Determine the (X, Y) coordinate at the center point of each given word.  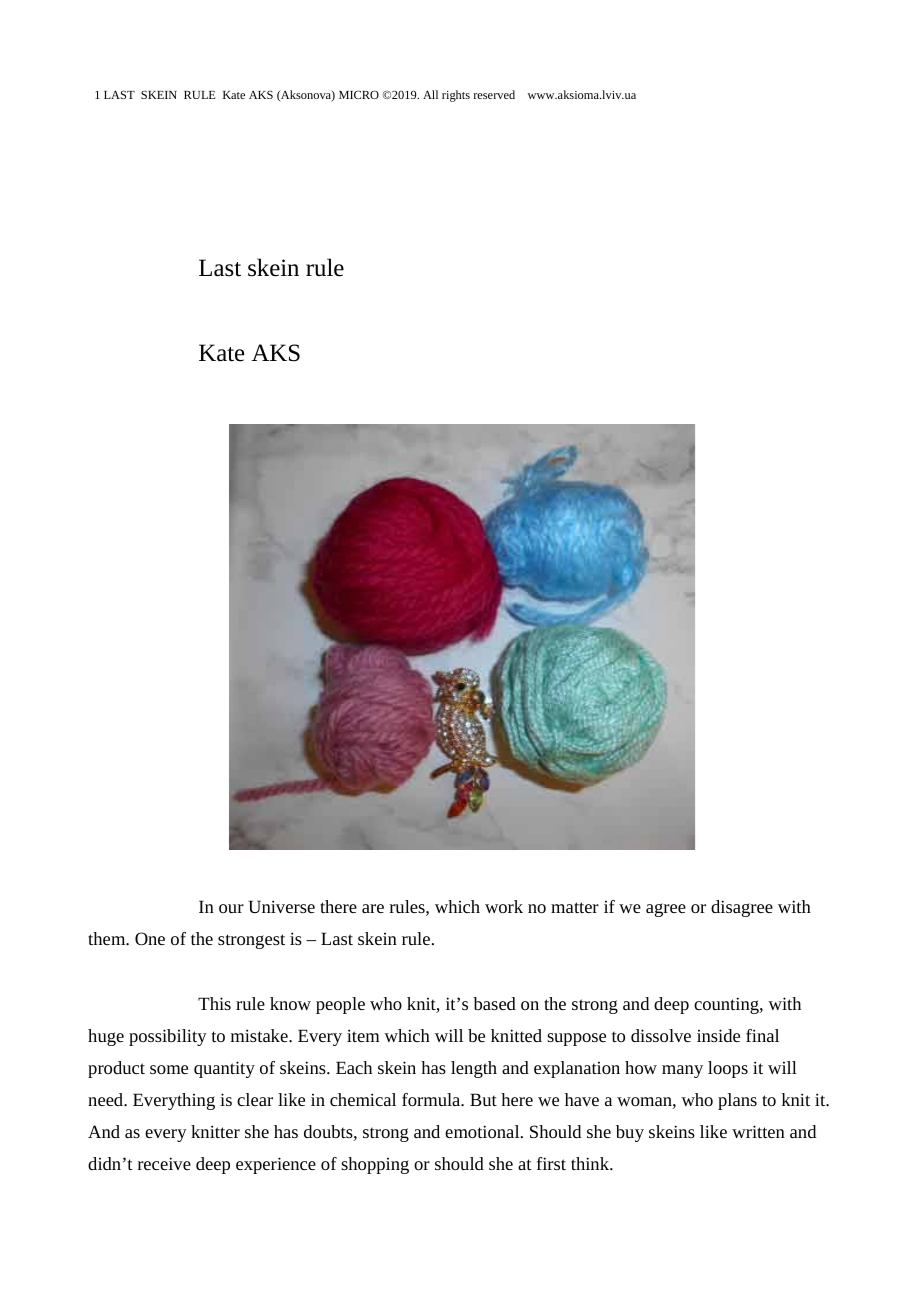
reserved (494, 94)
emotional (483, 1131)
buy (630, 1133)
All (430, 94)
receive (164, 1163)
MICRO (359, 94)
